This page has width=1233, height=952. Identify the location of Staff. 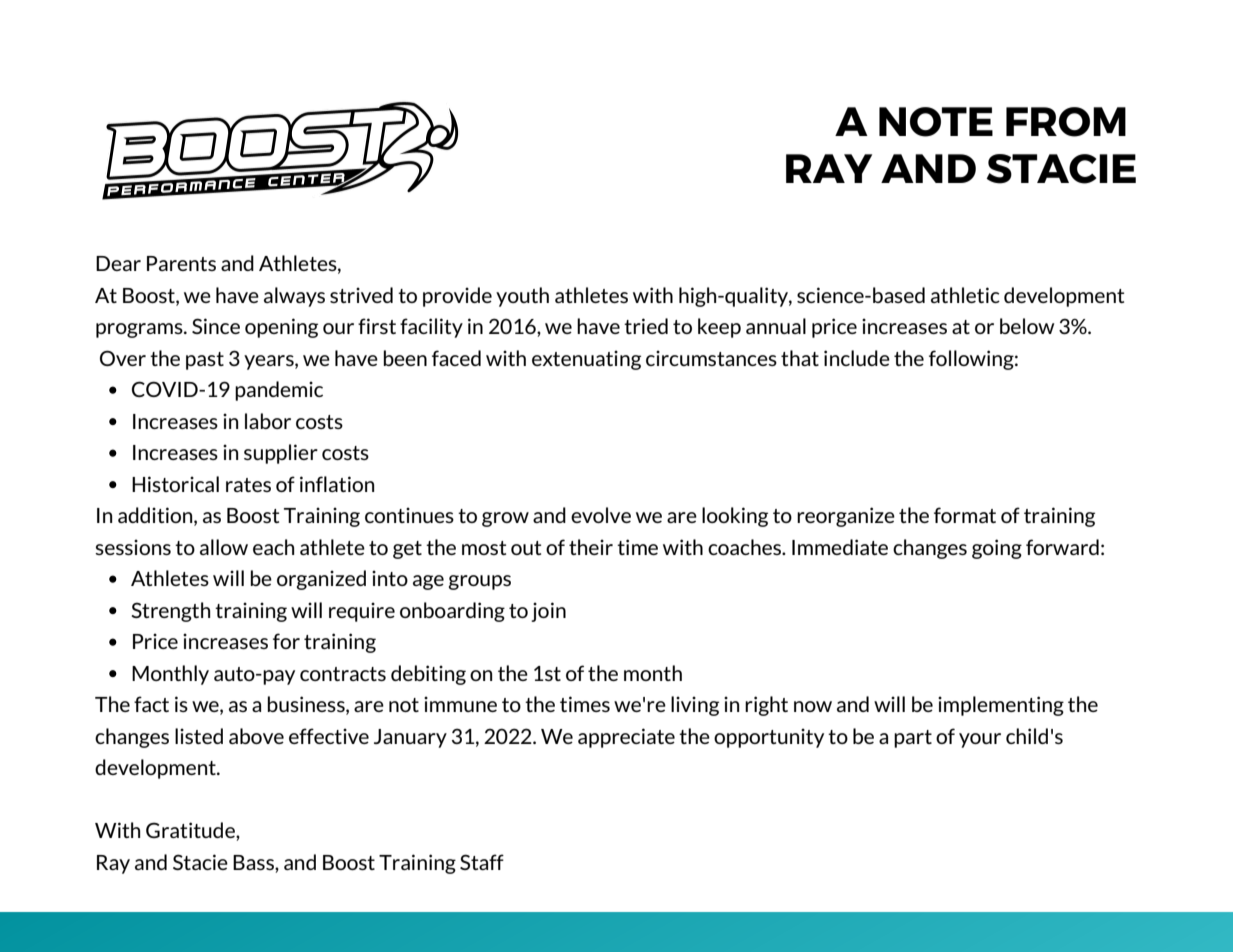
(482, 862).
